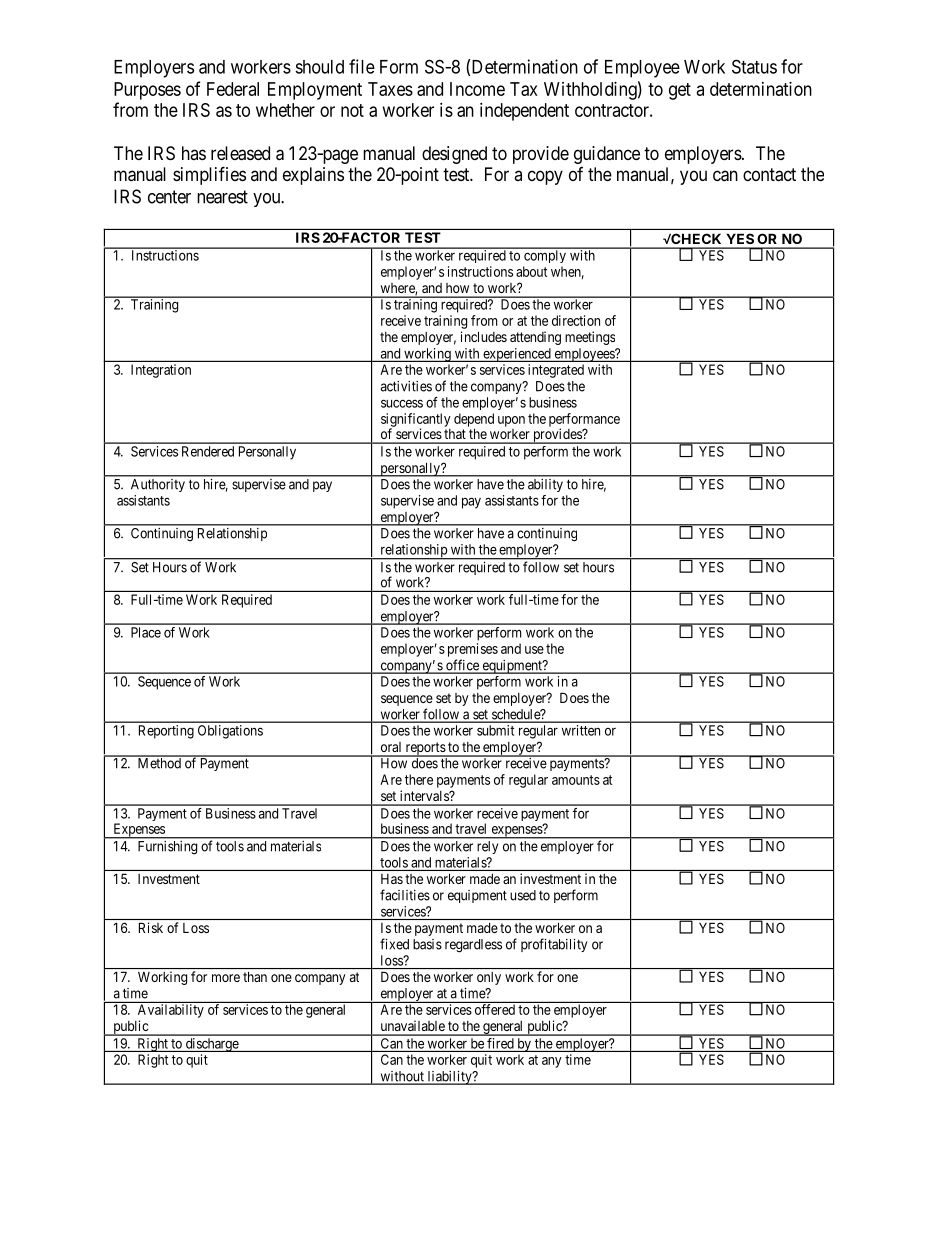 This screenshot has height=1233, width=952. I want to click on reports, so click(425, 749).
